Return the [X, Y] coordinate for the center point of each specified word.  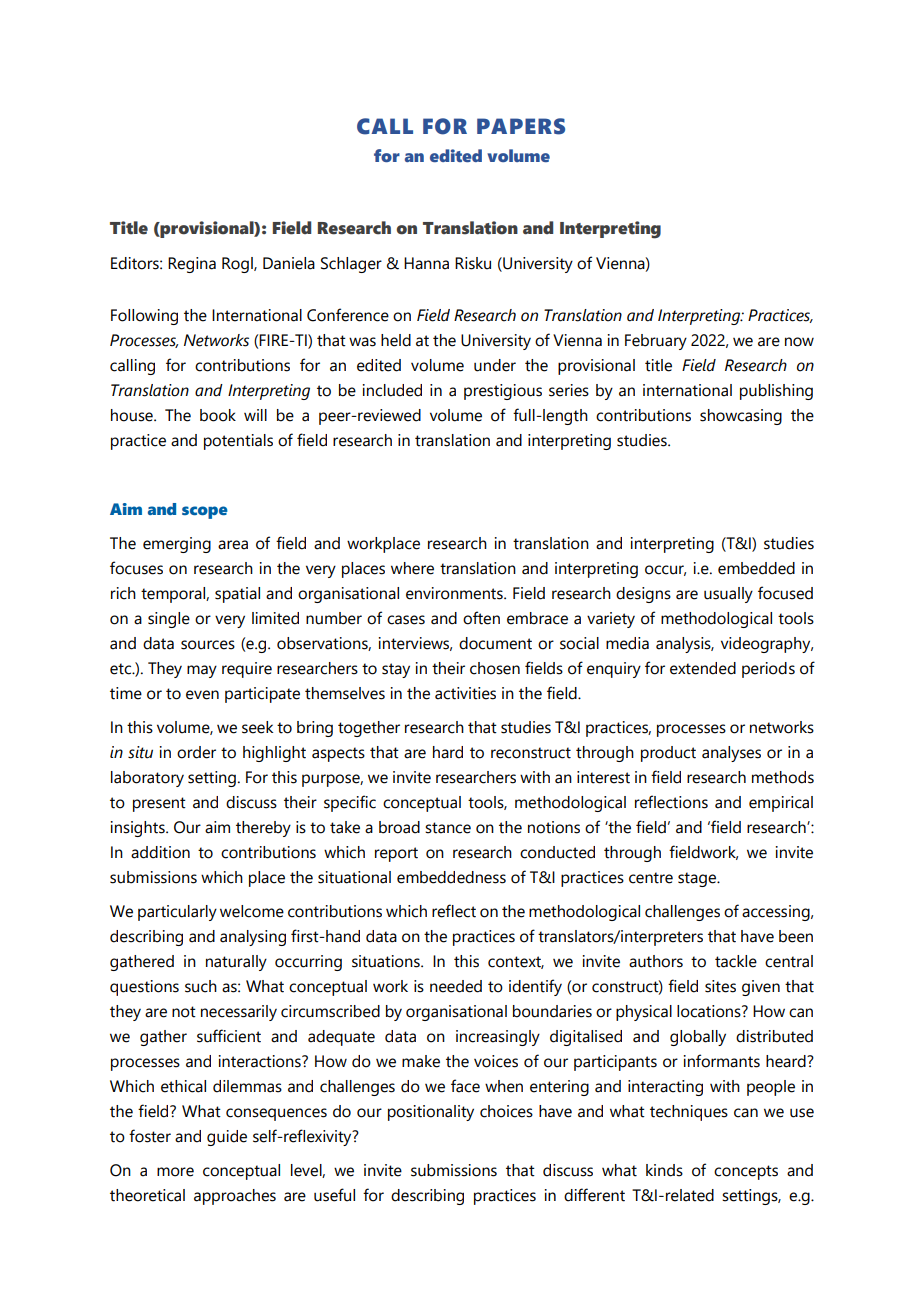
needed [456, 986]
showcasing [741, 417]
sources [208, 645]
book [218, 415]
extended [703, 668]
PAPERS [521, 126]
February [656, 342]
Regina [192, 265]
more [175, 1172]
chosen [495, 668]
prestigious [503, 392]
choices [506, 1111]
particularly [177, 913]
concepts [746, 1172]
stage [698, 879]
